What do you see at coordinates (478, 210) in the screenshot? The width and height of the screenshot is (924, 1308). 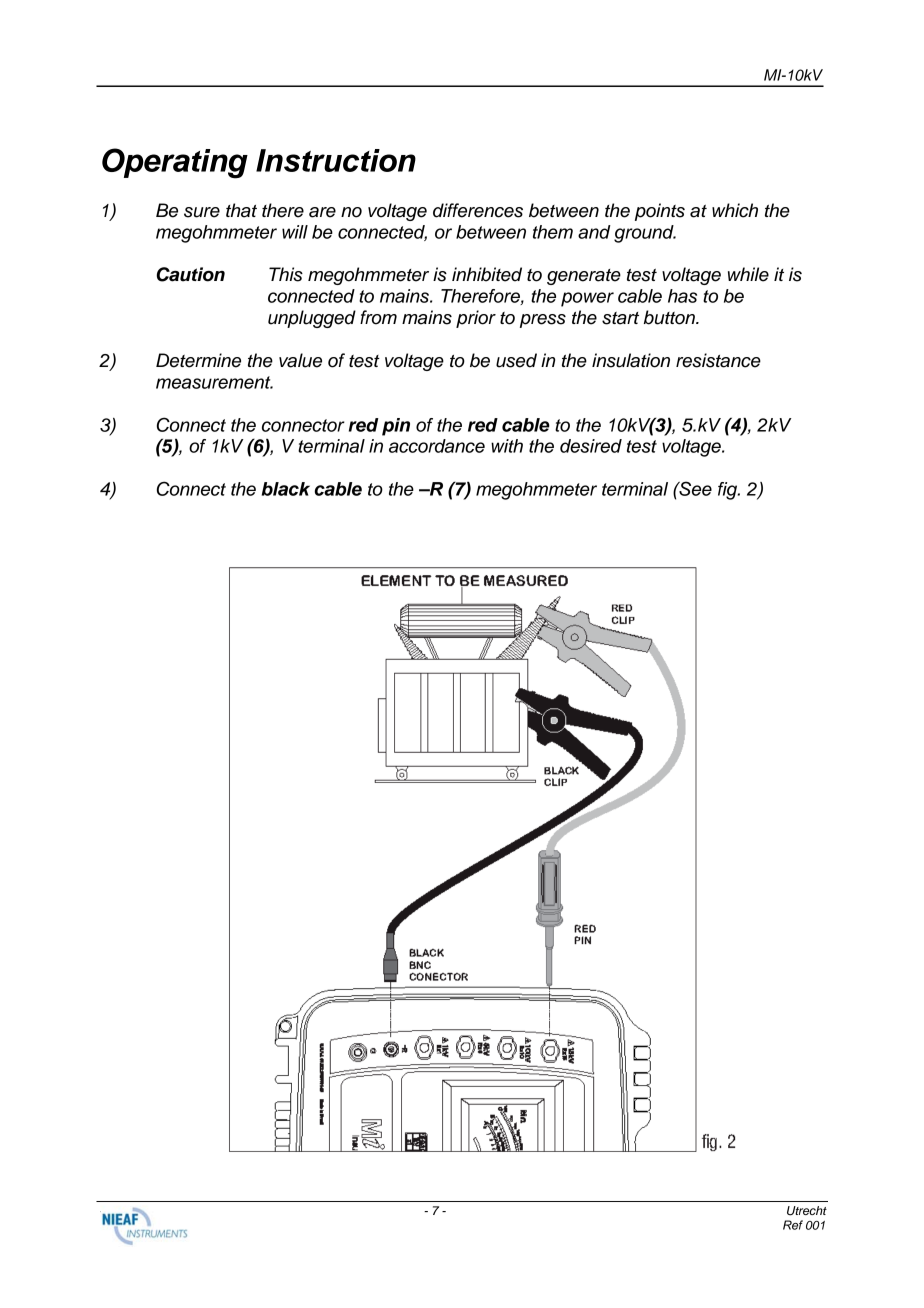 I see `differences` at bounding box center [478, 210].
